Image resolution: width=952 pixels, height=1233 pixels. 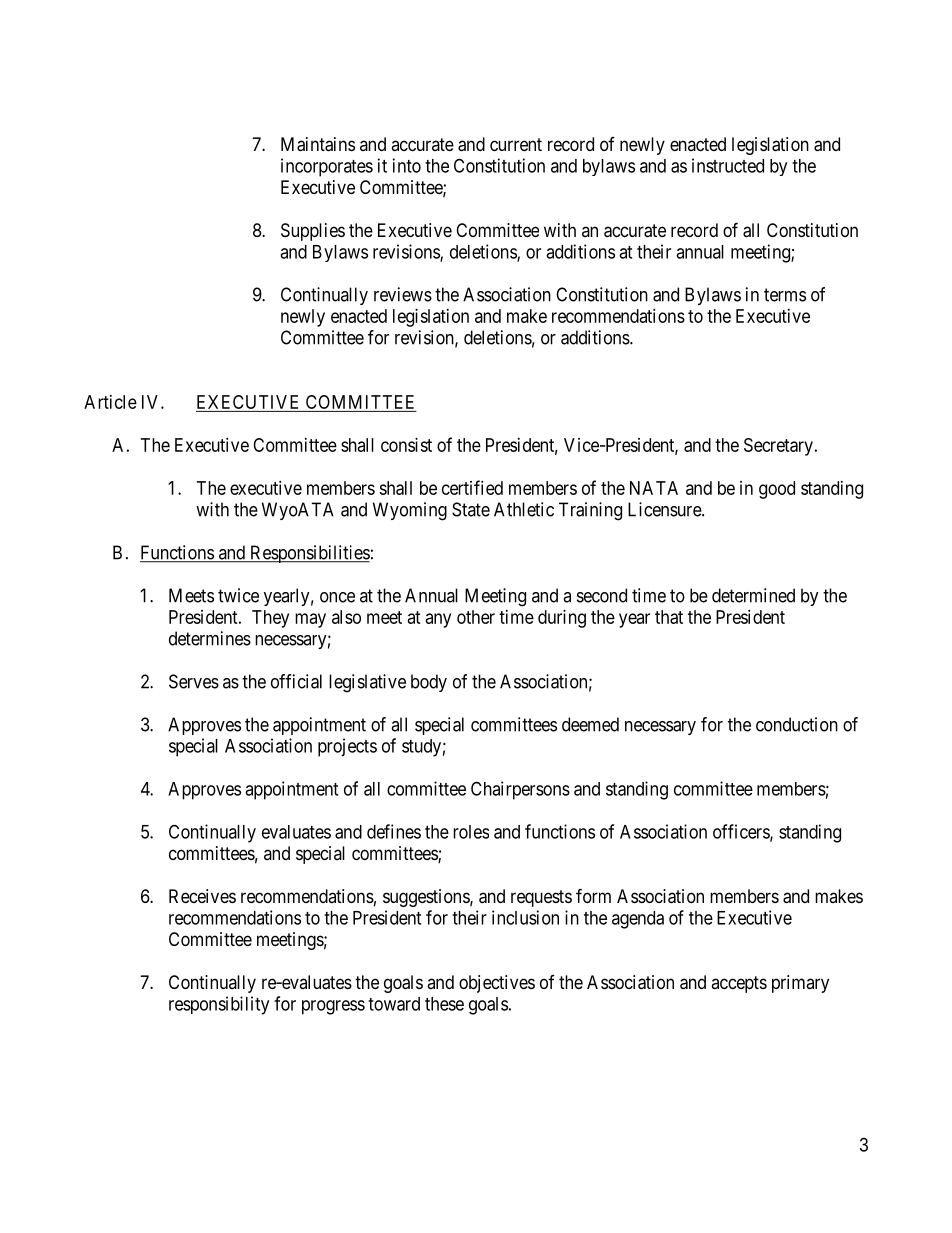 What do you see at coordinates (728, 165) in the screenshot?
I see `instructed` at bounding box center [728, 165].
